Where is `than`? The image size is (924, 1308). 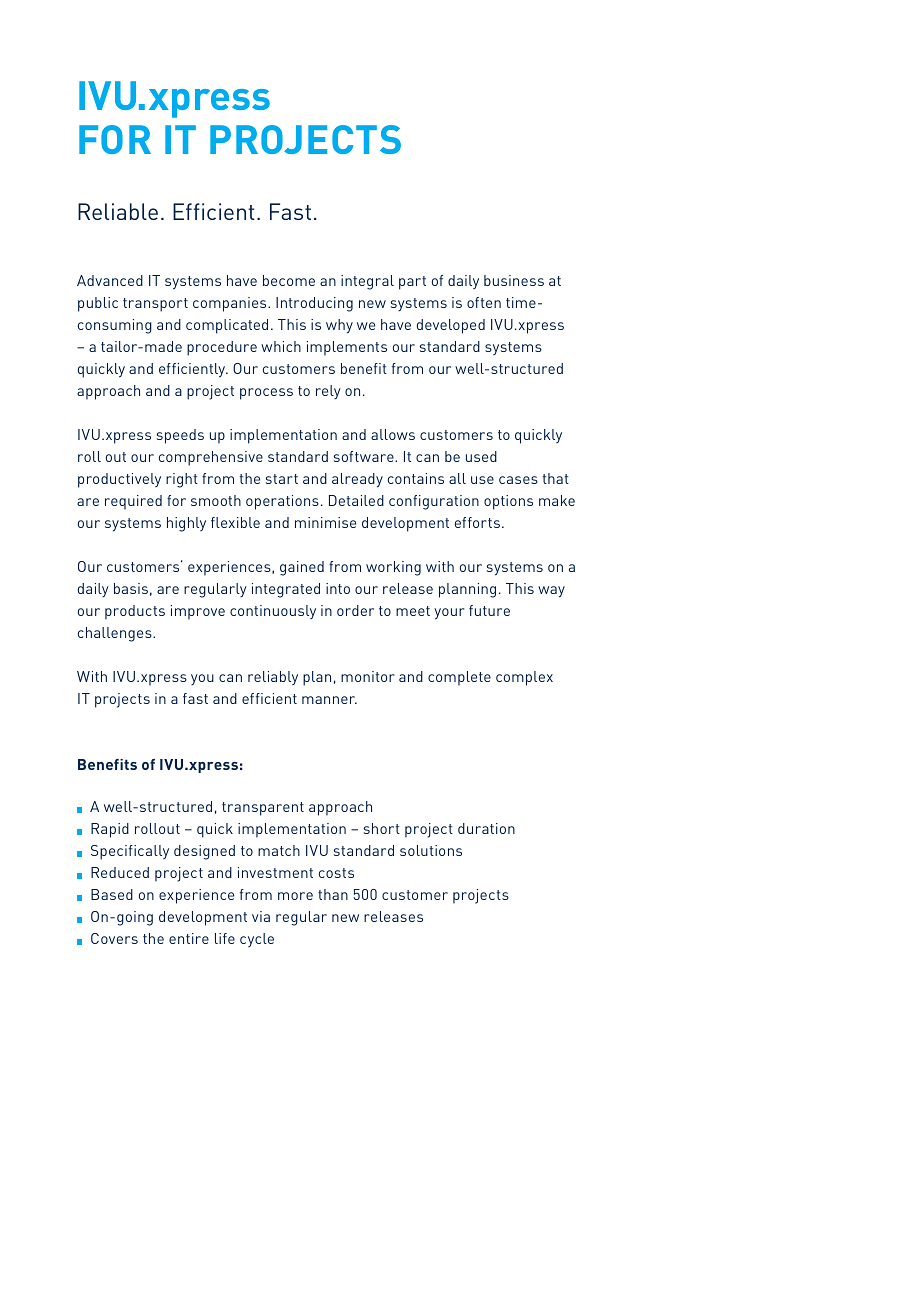
than is located at coordinates (333, 894).
